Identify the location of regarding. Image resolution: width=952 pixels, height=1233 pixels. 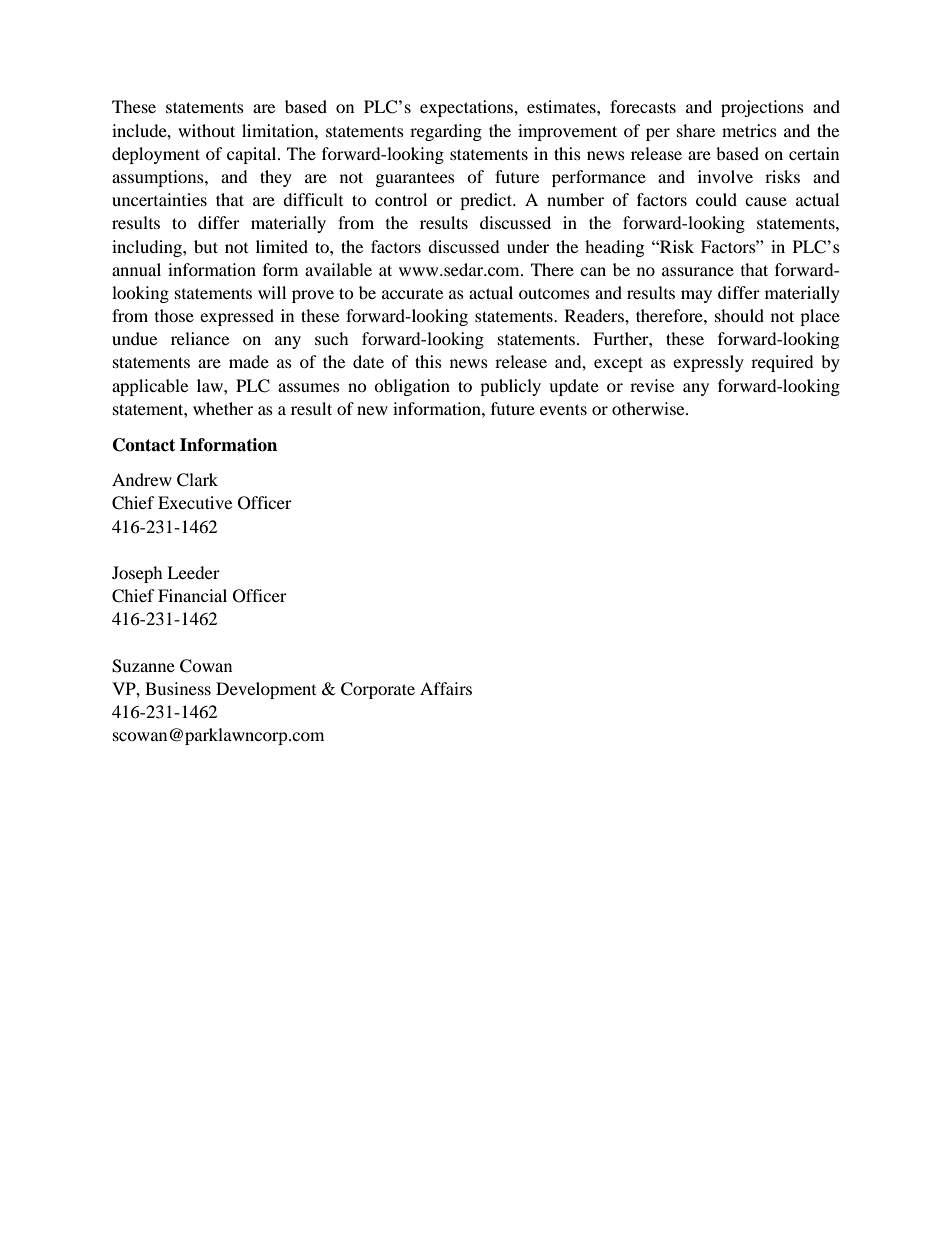
(446, 132).
